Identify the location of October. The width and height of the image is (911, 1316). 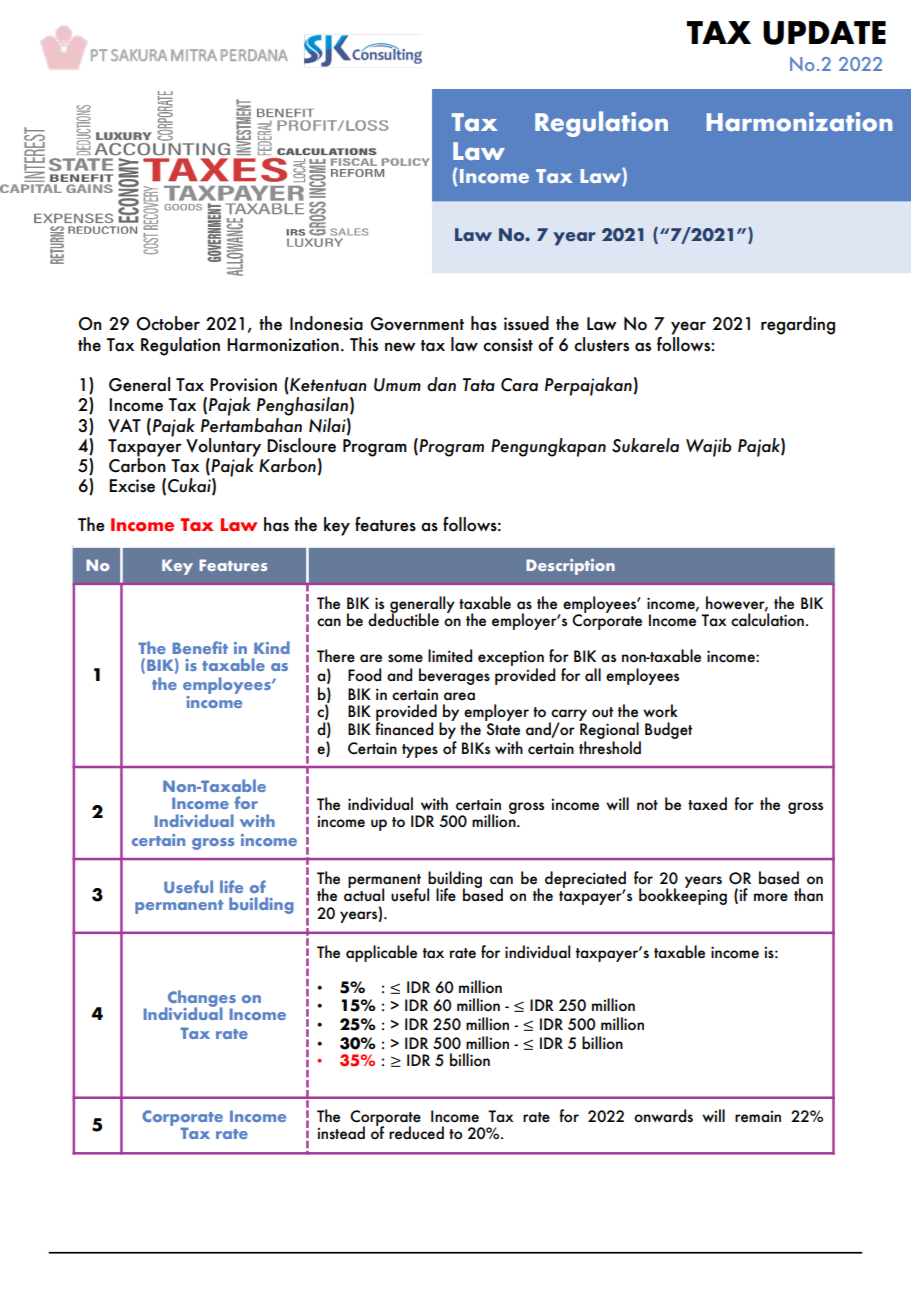
(168, 323).
